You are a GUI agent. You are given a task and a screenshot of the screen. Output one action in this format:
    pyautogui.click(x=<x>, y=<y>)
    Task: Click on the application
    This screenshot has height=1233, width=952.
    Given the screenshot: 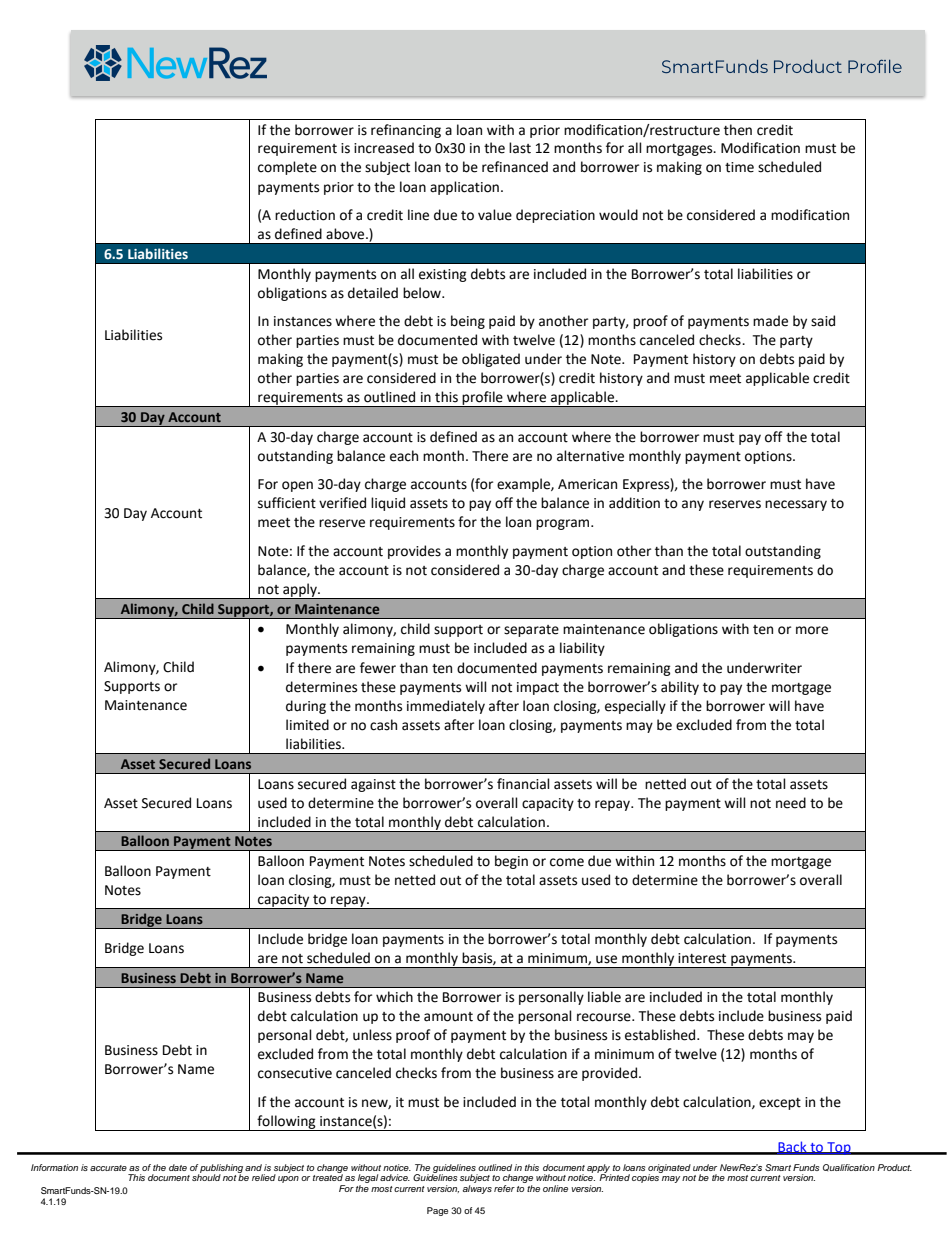 What is the action you would take?
    pyautogui.click(x=464, y=188)
